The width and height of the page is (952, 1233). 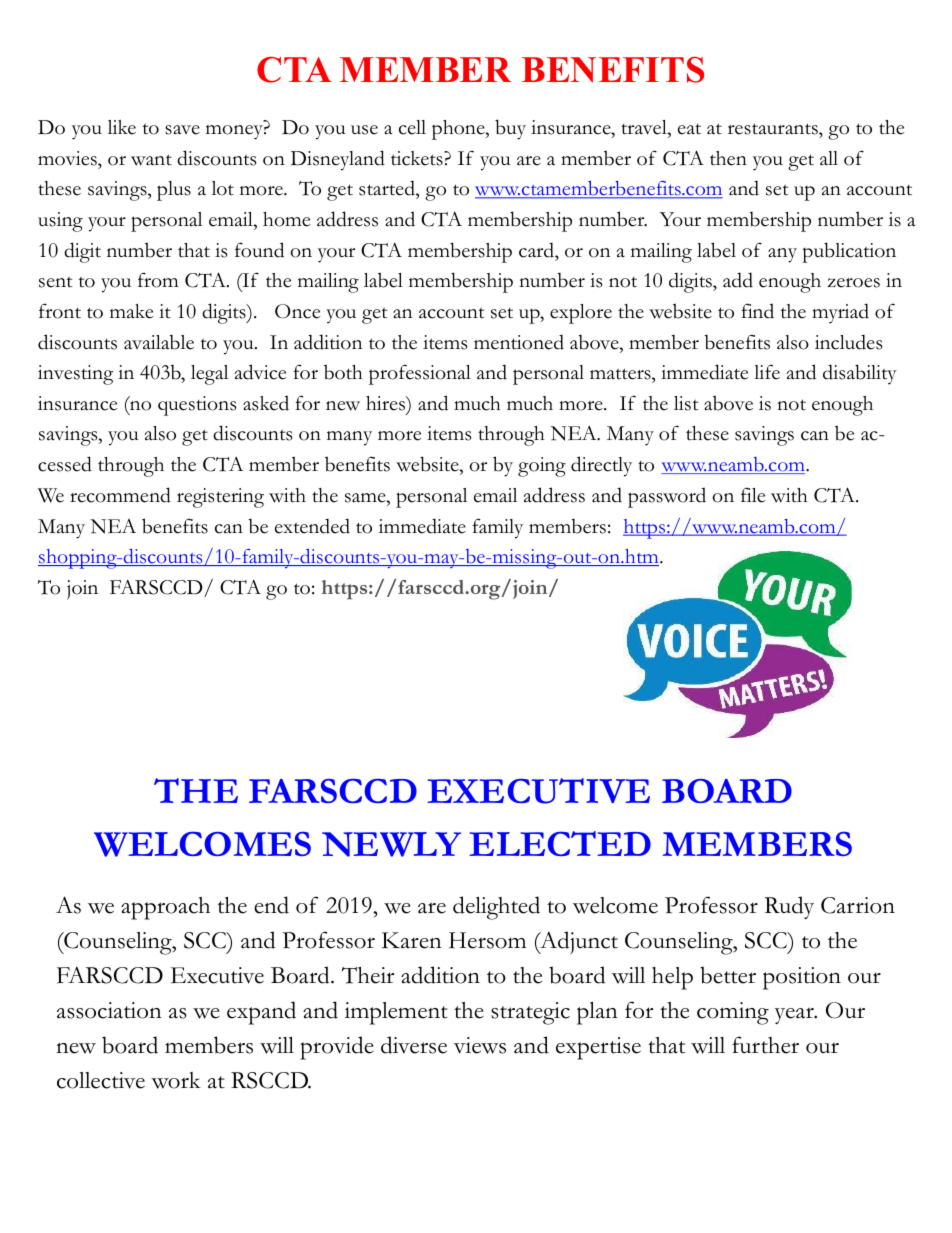 I want to click on NEWLY, so click(x=391, y=844).
